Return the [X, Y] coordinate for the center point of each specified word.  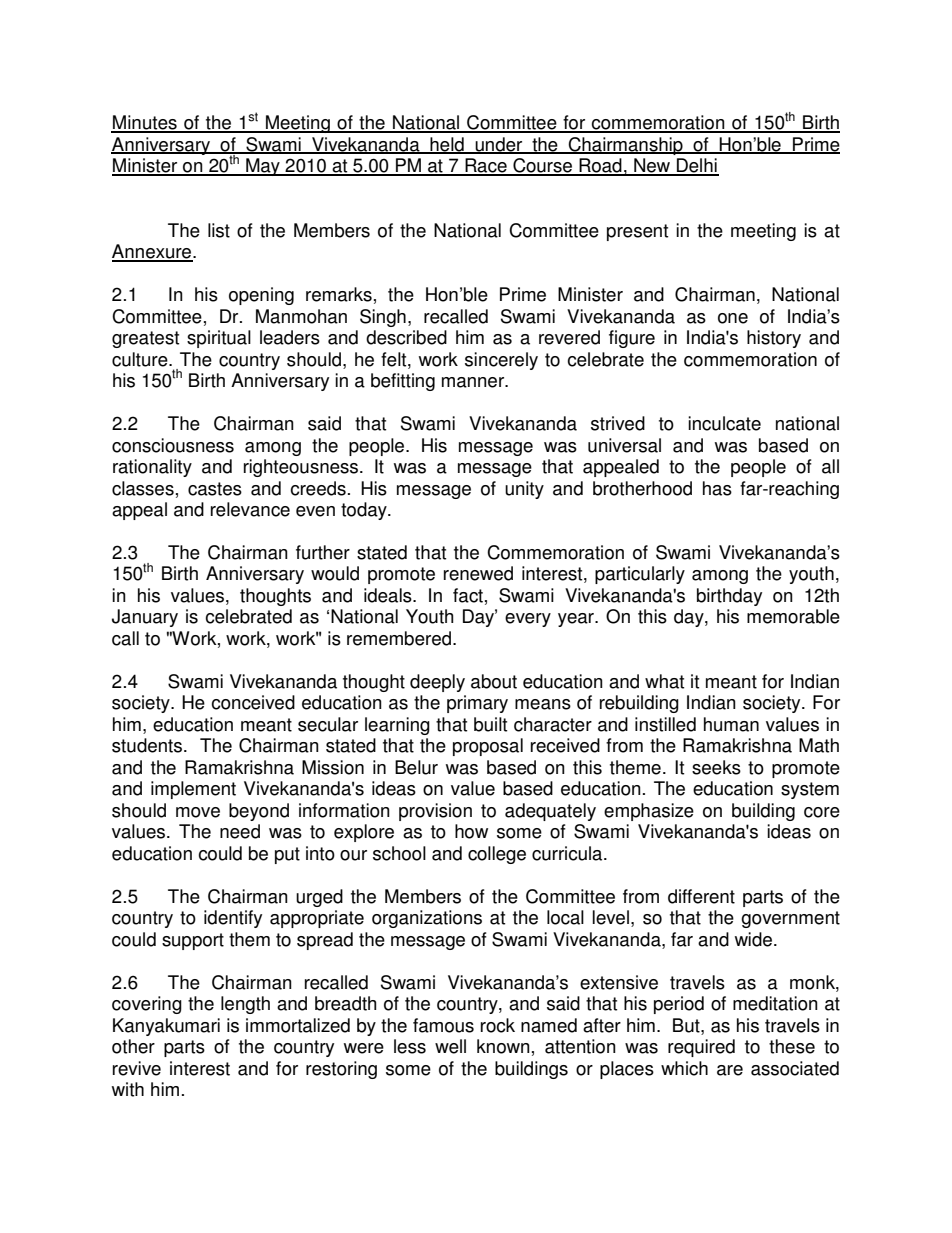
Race [486, 166]
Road [600, 166]
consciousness [173, 445]
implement [193, 790]
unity [524, 490]
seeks [716, 767]
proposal [488, 747]
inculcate [724, 423]
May [263, 167]
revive [137, 1068]
